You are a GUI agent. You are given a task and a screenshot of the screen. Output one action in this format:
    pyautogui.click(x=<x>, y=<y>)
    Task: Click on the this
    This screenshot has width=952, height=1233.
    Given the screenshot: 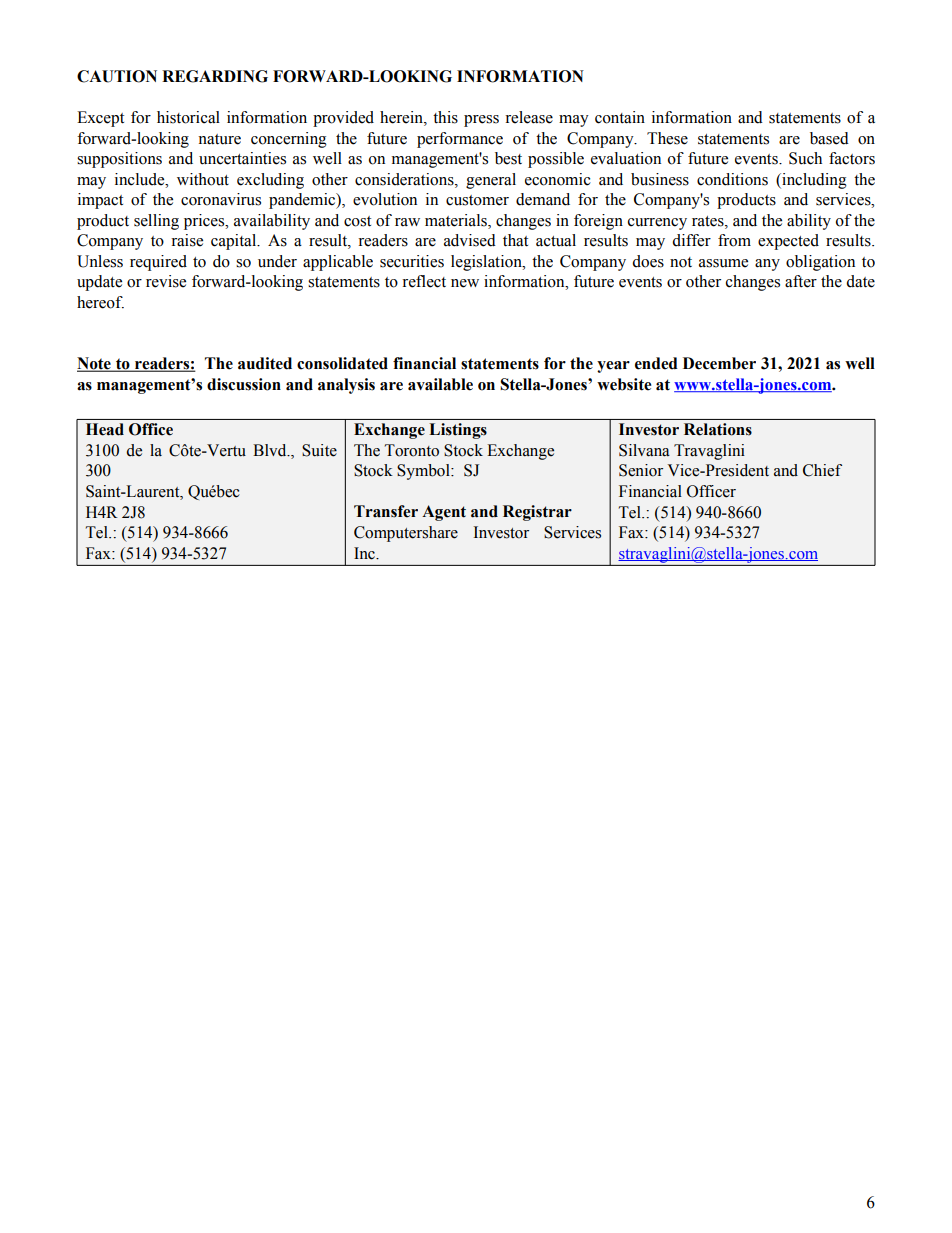 What is the action you would take?
    pyautogui.click(x=445, y=117)
